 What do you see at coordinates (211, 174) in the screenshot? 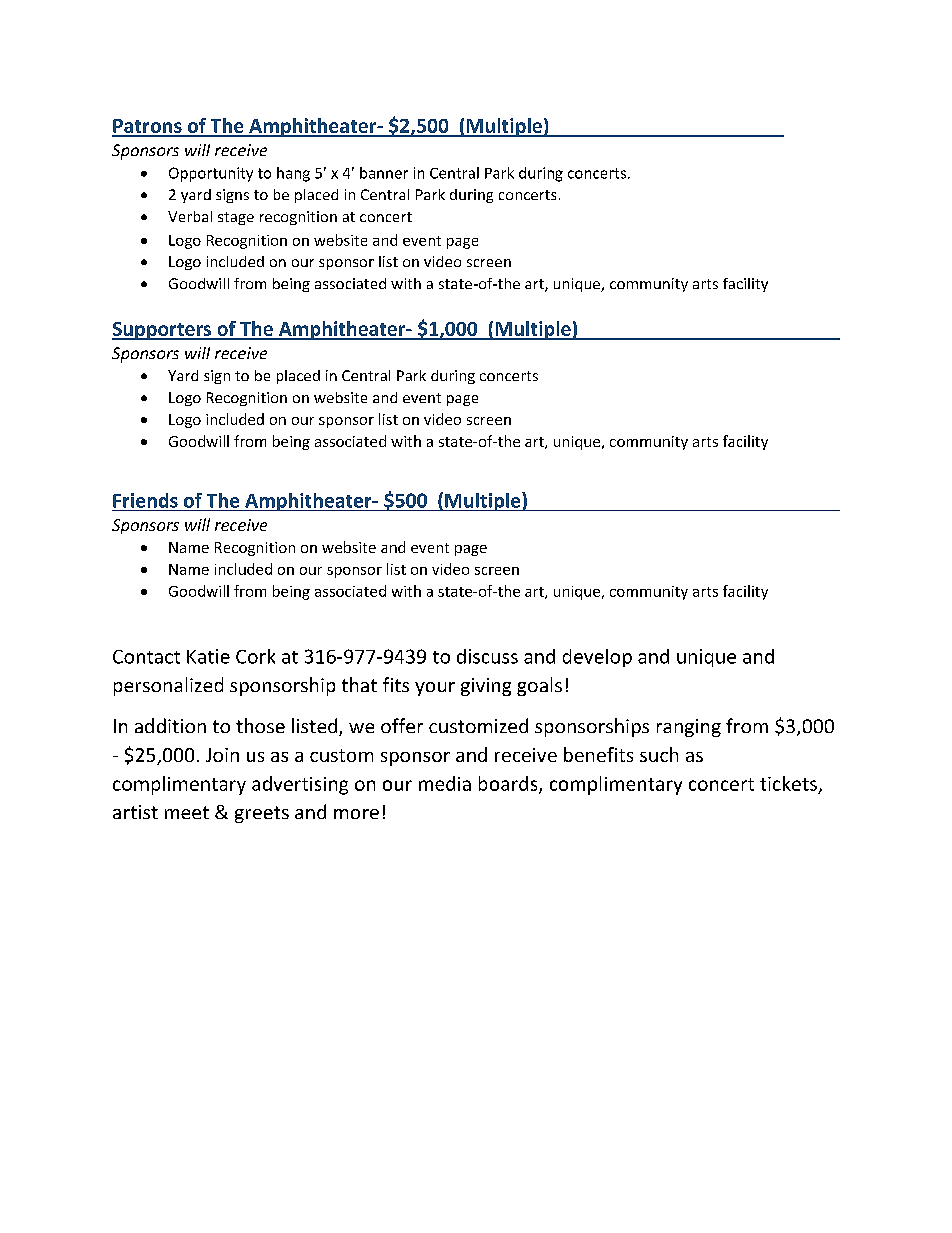
I see `Opportunity` at bounding box center [211, 174].
